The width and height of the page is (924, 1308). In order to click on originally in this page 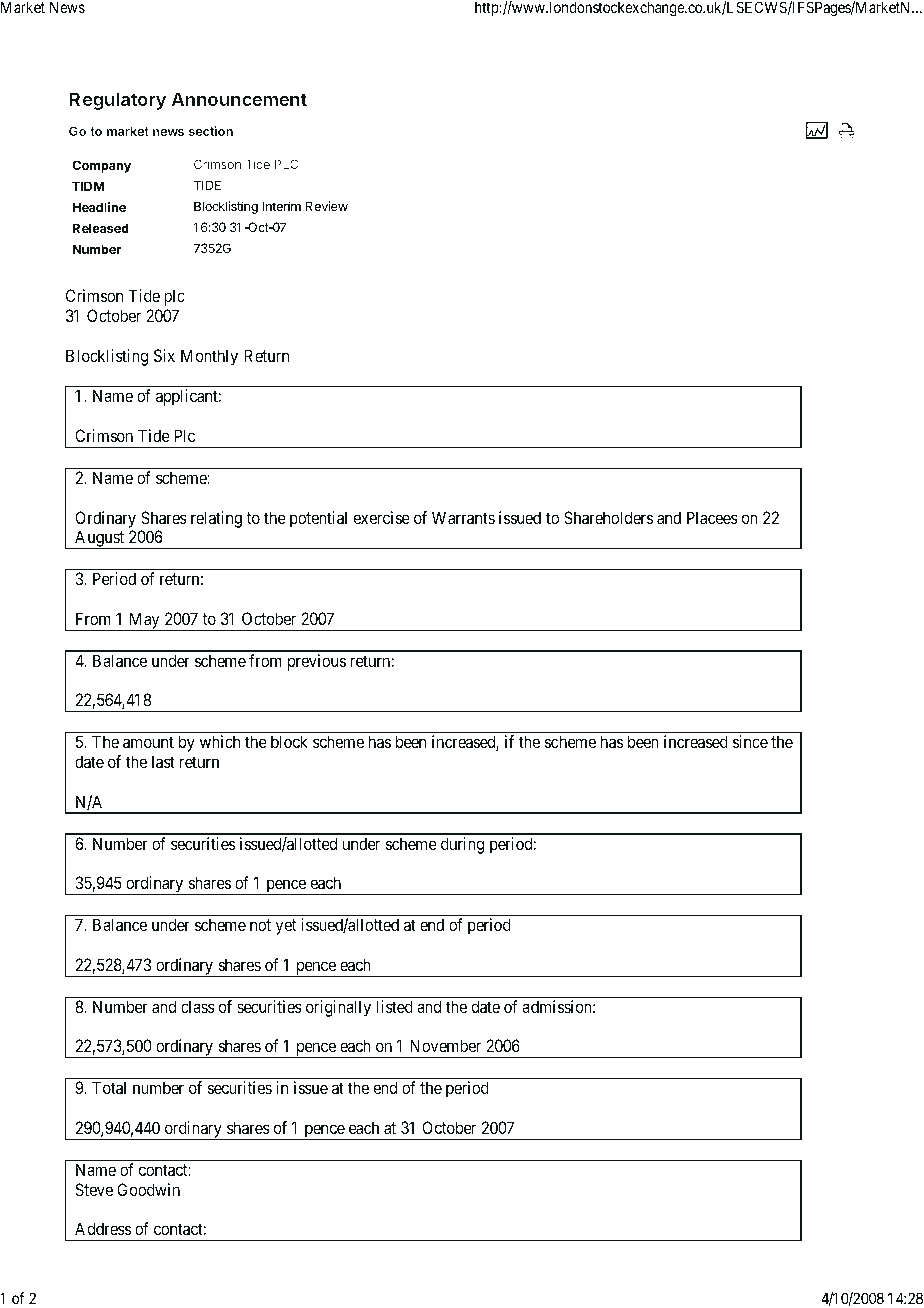, I will do `click(338, 1008)`.
